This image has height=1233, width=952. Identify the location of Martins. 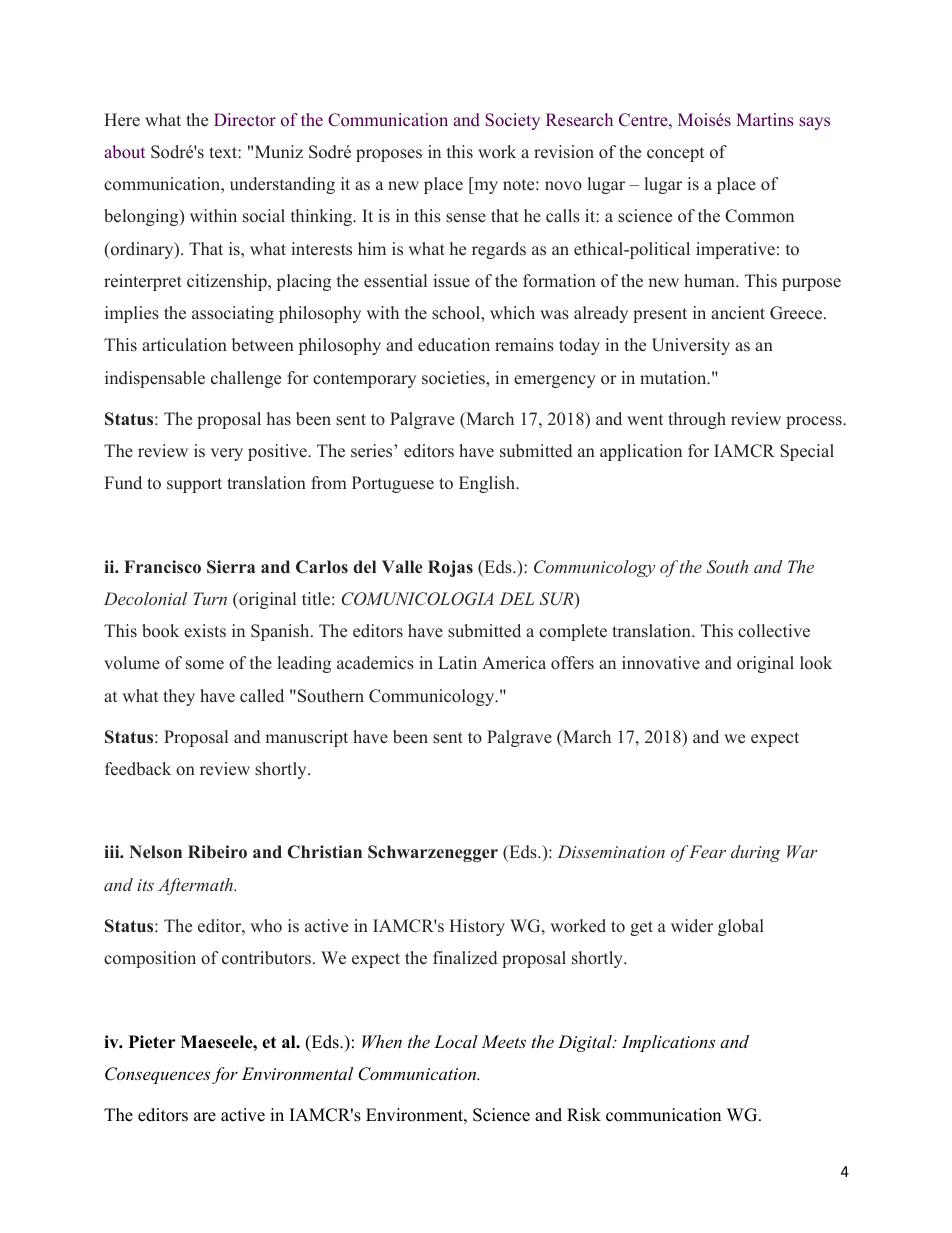
(765, 119).
